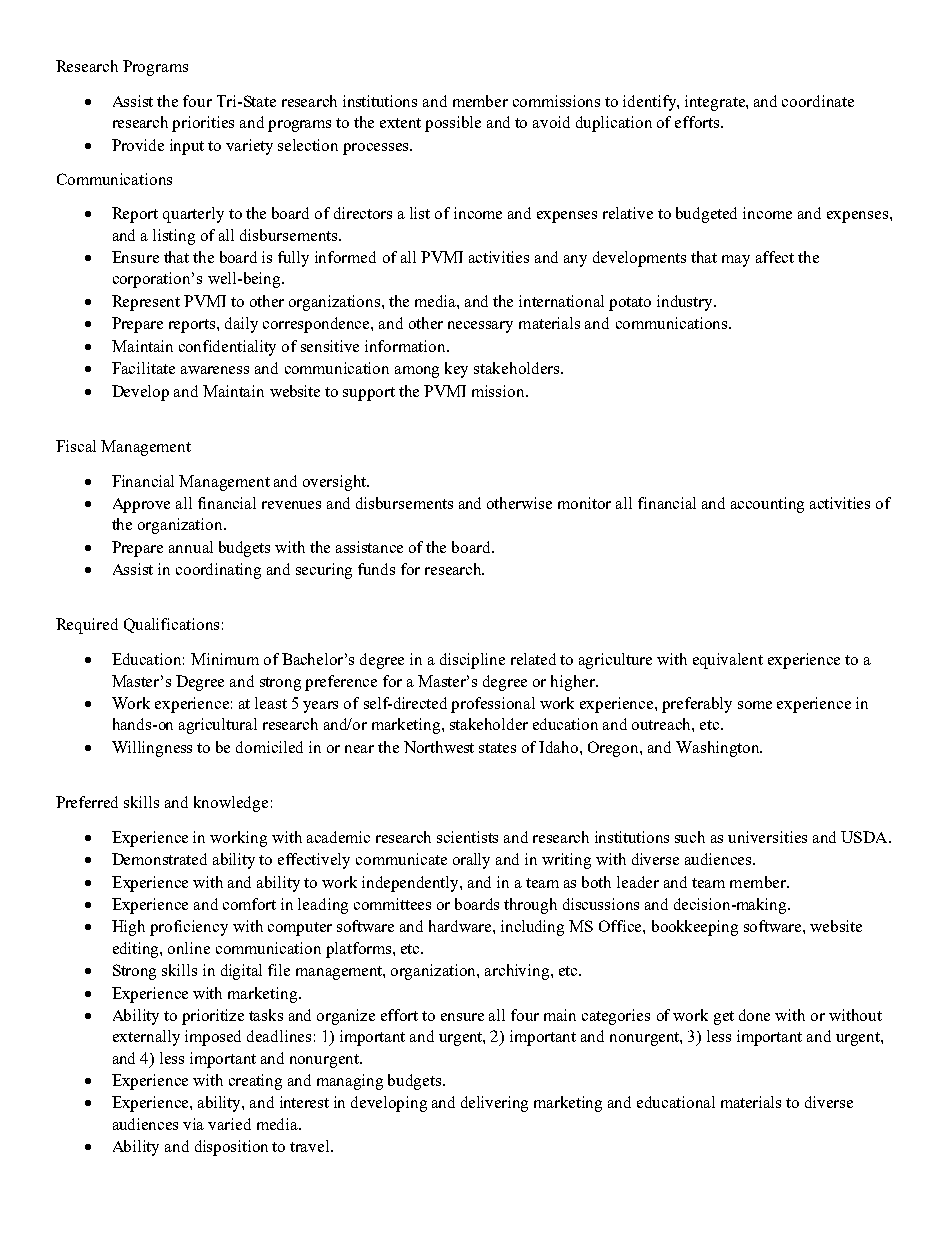  I want to click on delivering, so click(494, 1104).
